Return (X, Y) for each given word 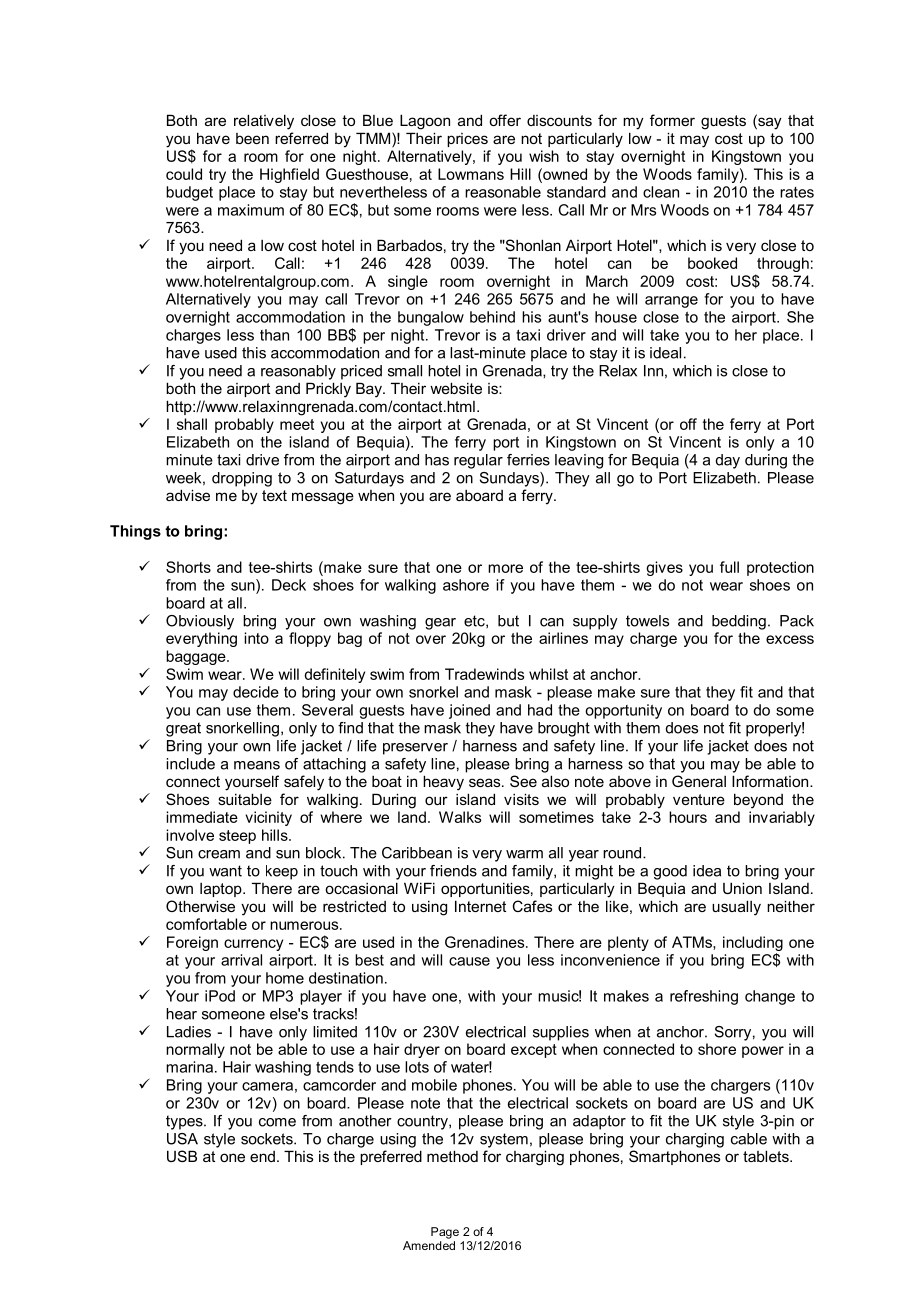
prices (467, 140)
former (672, 120)
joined (469, 711)
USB (182, 1156)
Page (445, 1233)
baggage (197, 657)
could (184, 174)
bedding (739, 622)
